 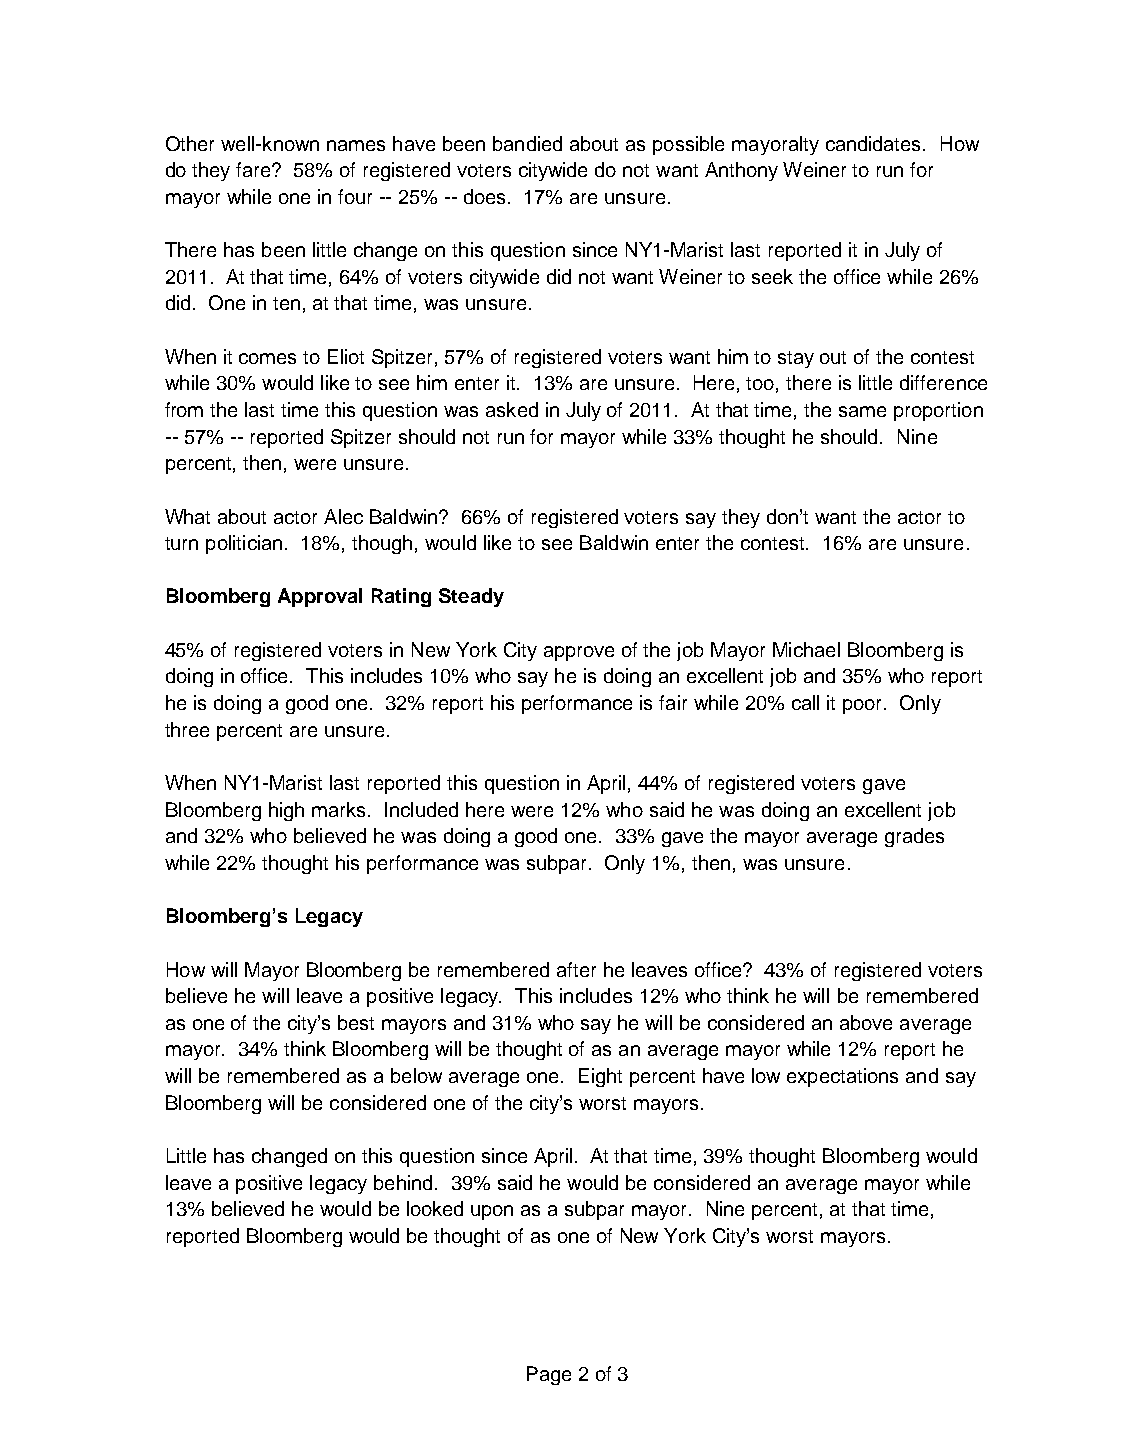 What do you see at coordinates (862, 411) in the page?
I see `same` at bounding box center [862, 411].
